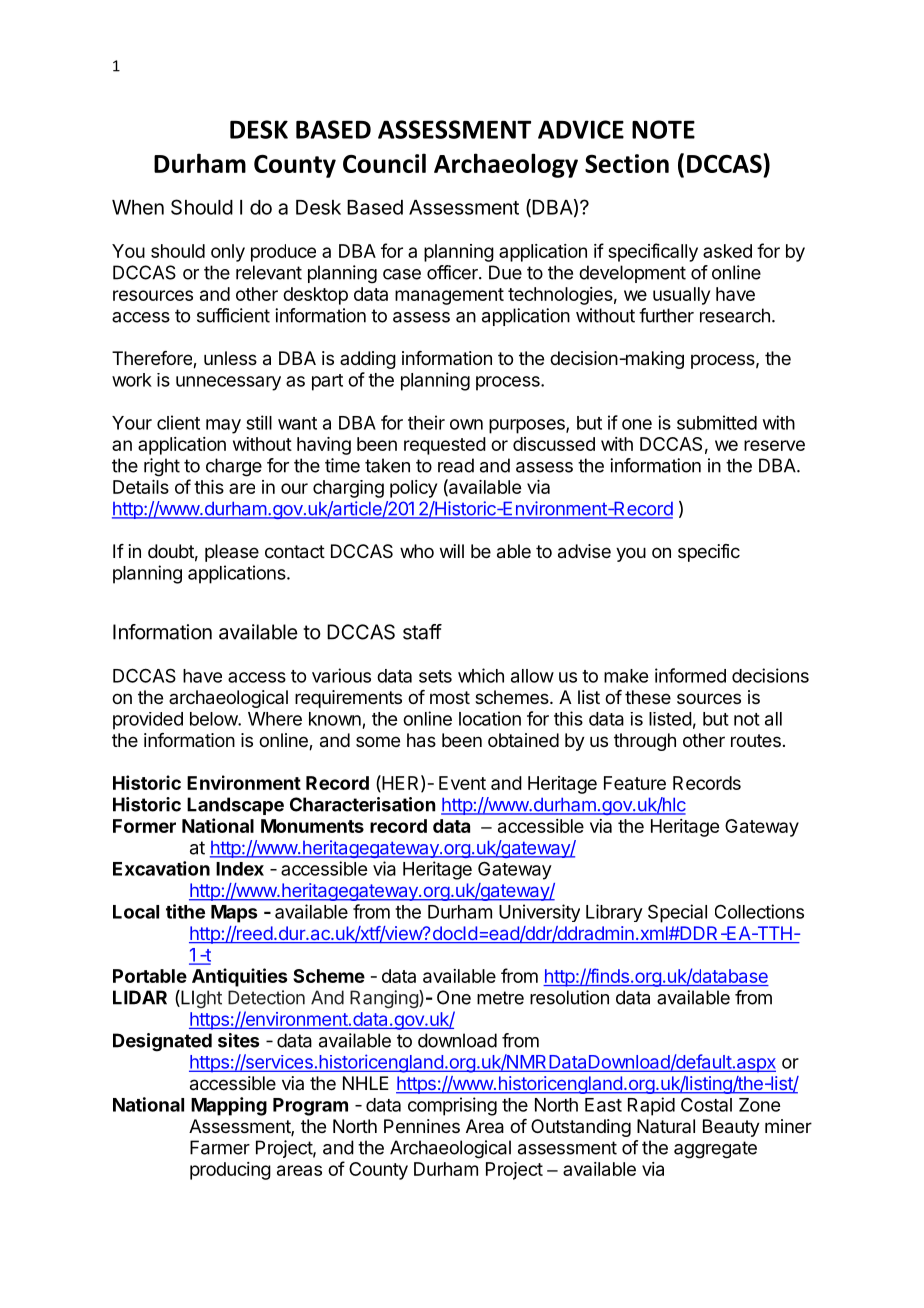  Describe the element at coordinates (138, 207) in the screenshot. I see `When` at that location.
